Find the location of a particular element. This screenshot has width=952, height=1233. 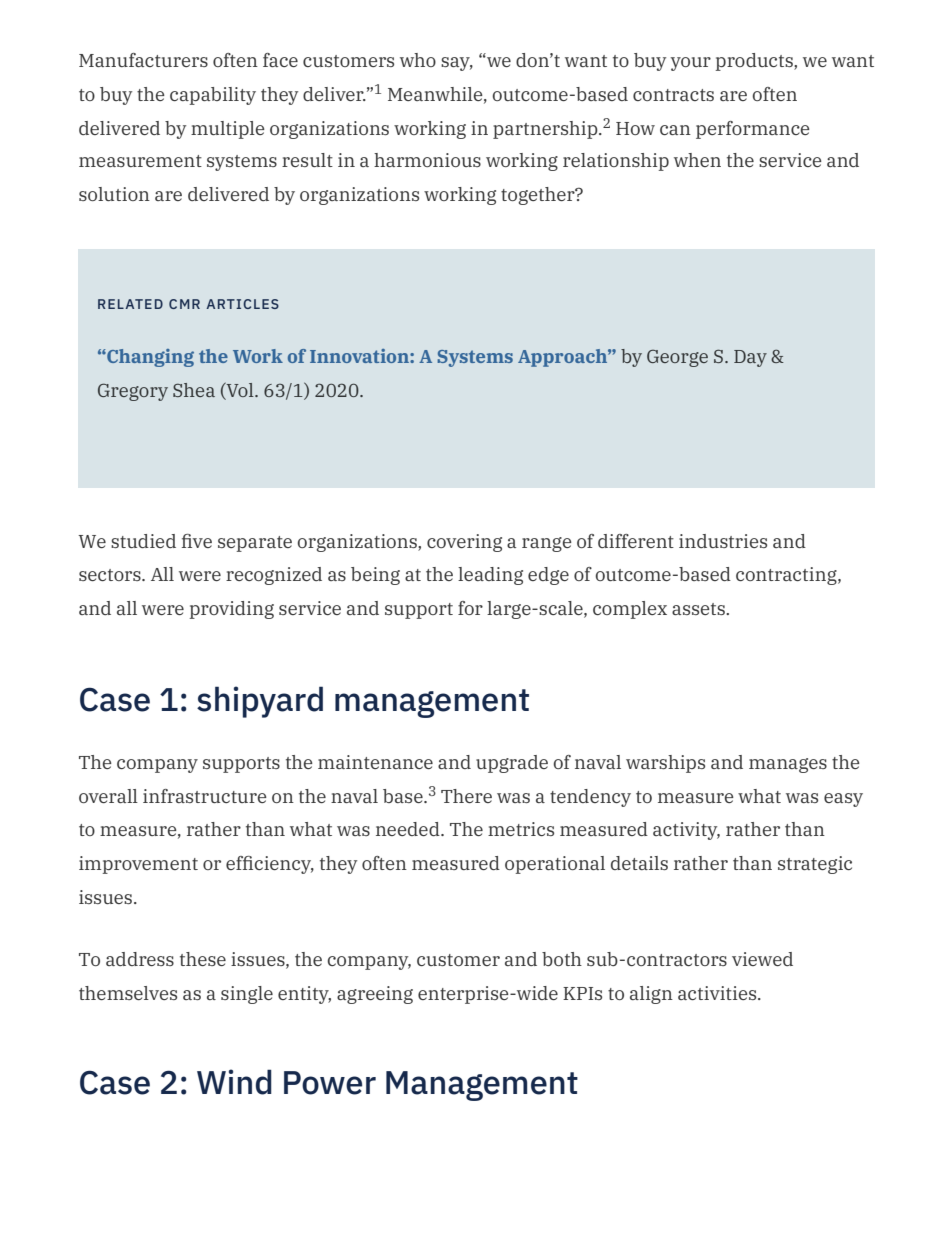

capability is located at coordinates (213, 96).
